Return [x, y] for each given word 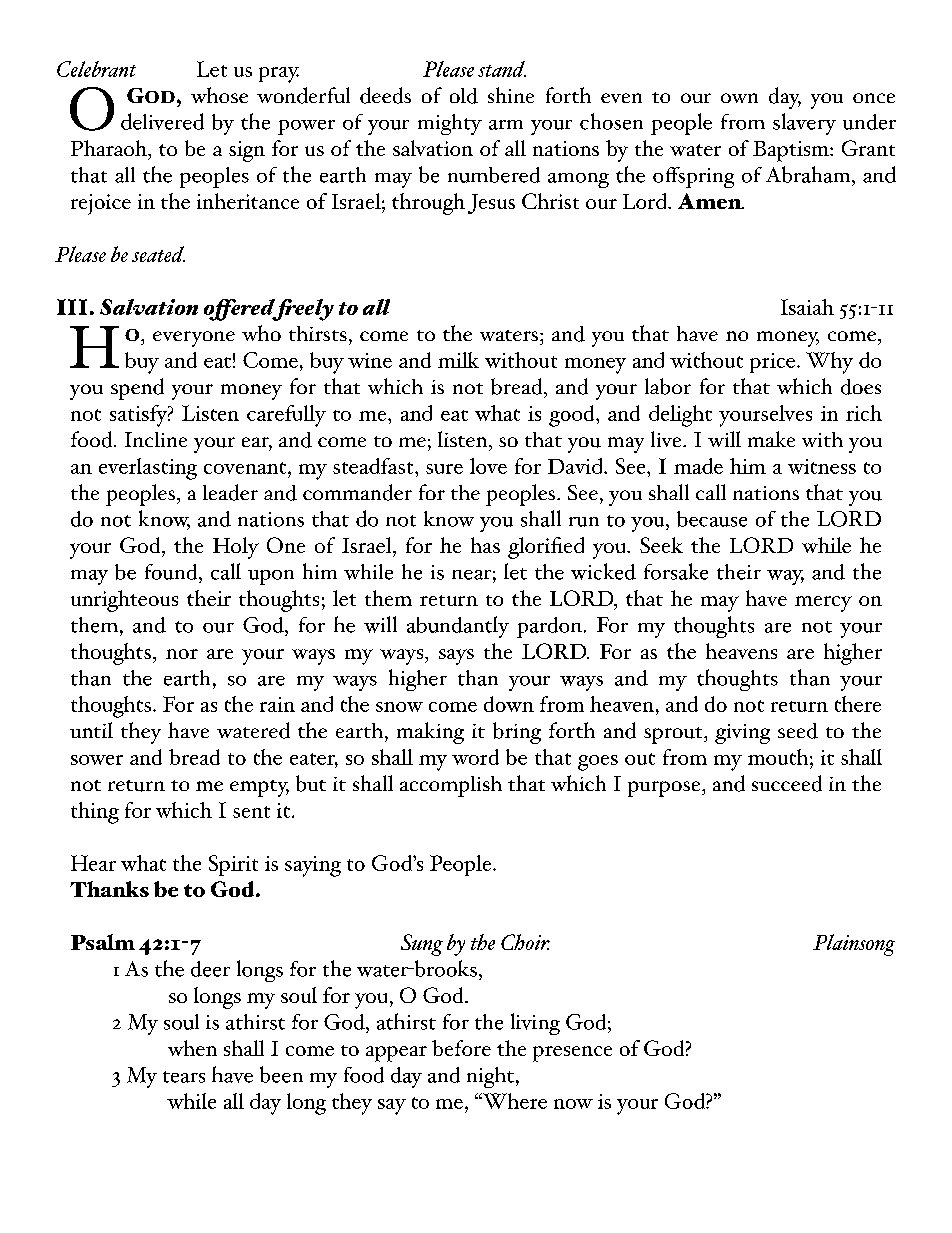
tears [184, 1077]
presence [572, 1054]
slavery [804, 124]
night [490, 1077]
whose [219, 95]
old [464, 96]
